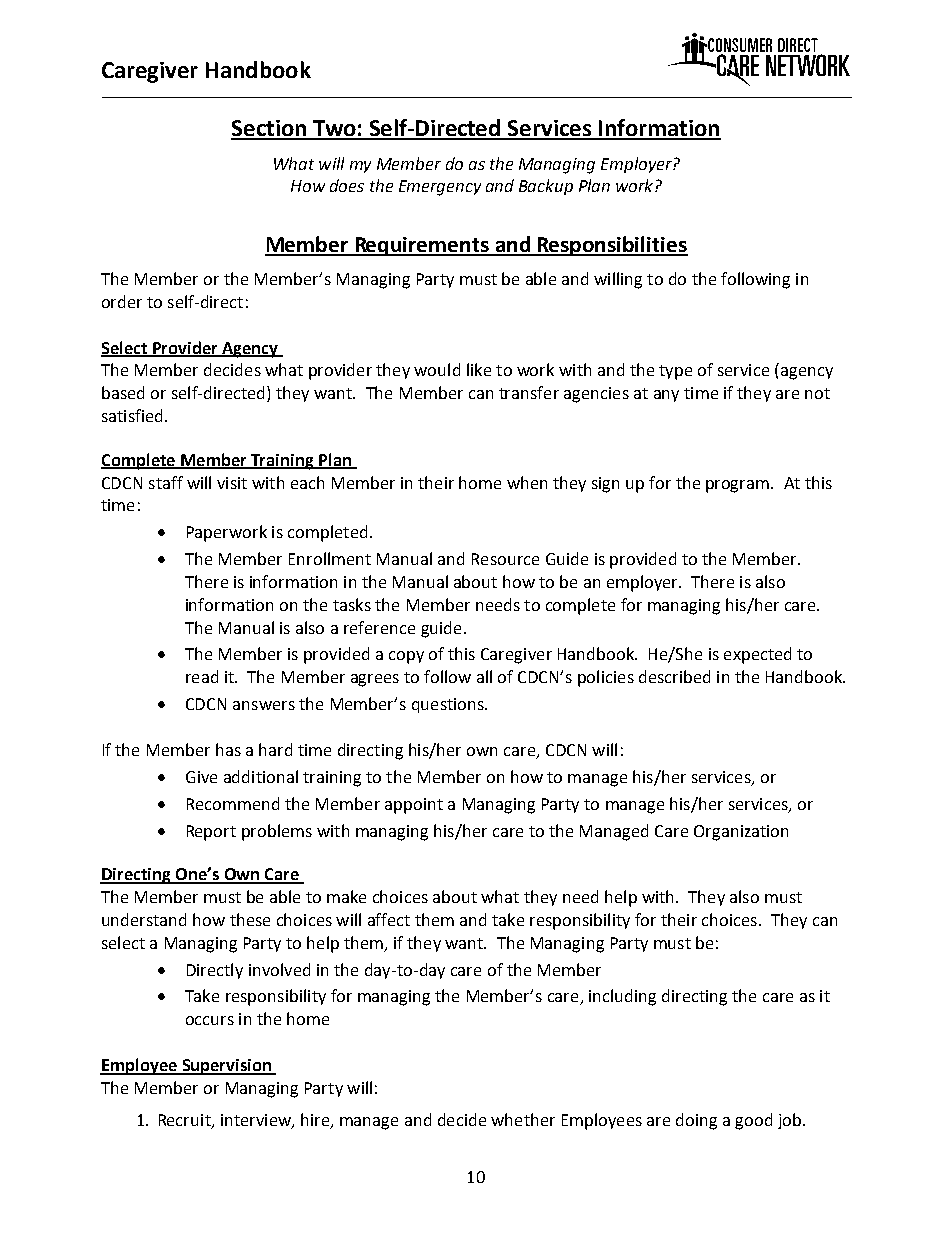 Image resolution: width=952 pixels, height=1233 pixels. I want to click on Organization, so click(741, 833).
